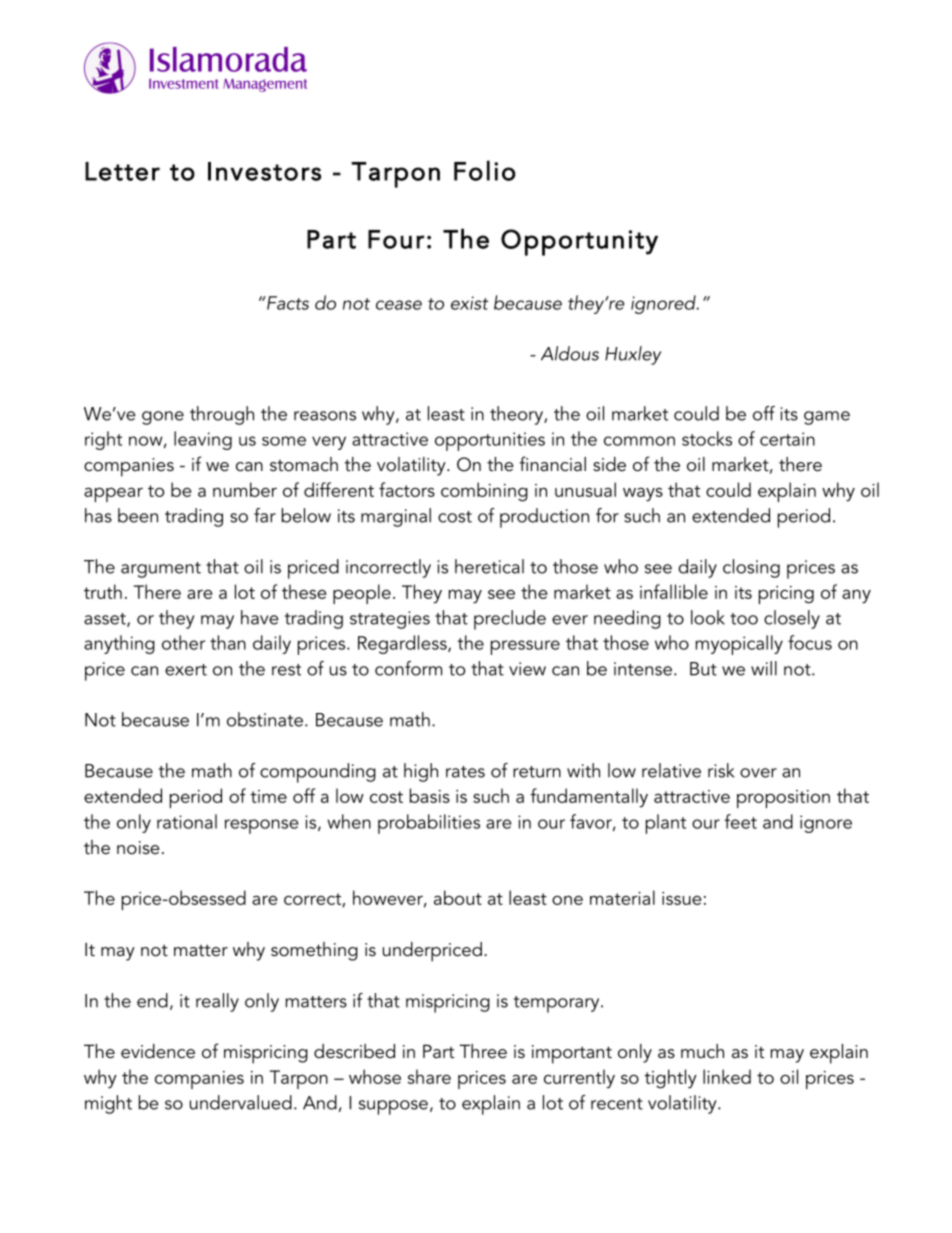 Image resolution: width=952 pixels, height=1233 pixels. Describe the element at coordinates (465, 772) in the image. I see `rates` at that location.
